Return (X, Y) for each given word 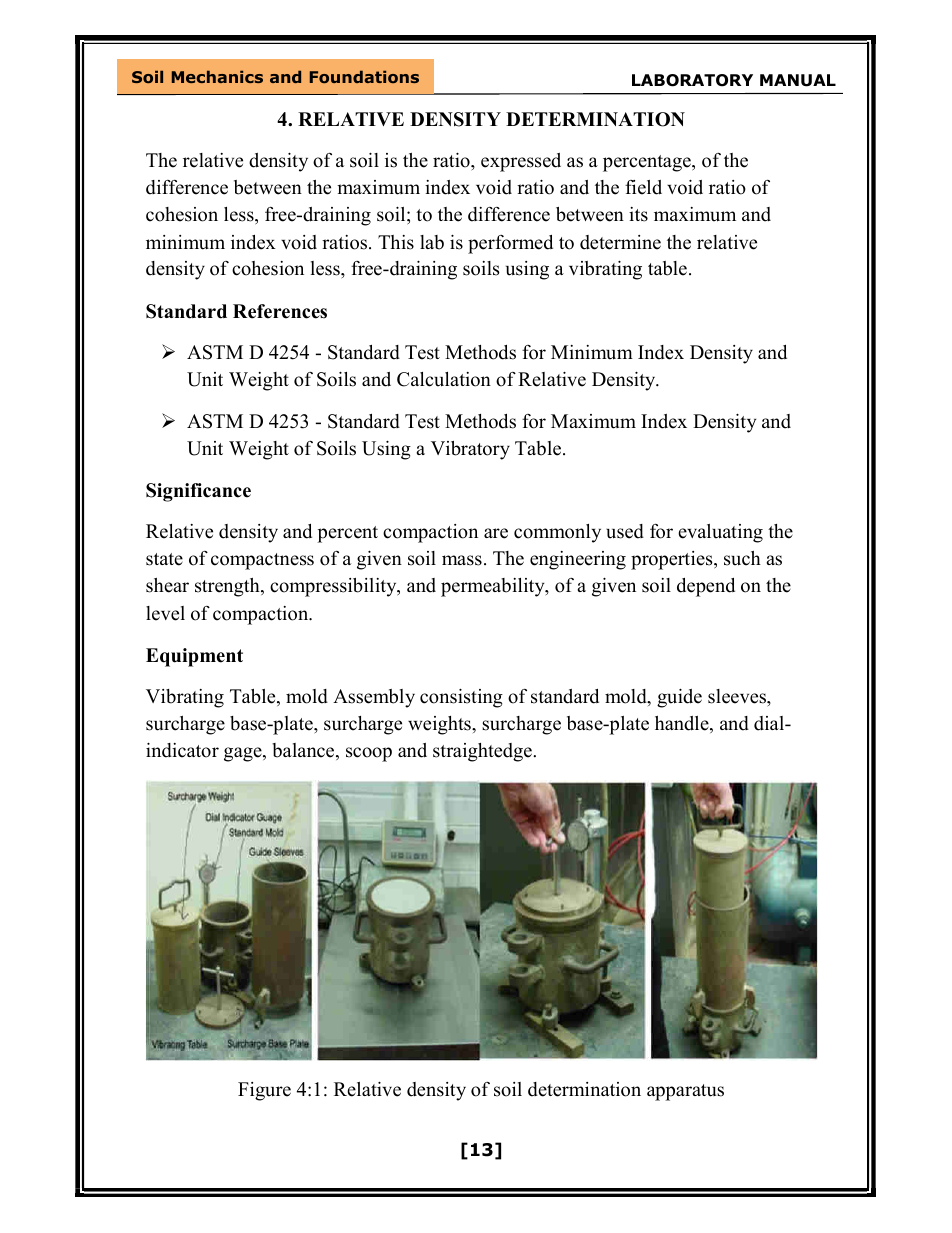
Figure (264, 1091)
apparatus (685, 1092)
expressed (521, 162)
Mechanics (217, 76)
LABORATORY (692, 80)
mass (462, 560)
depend (706, 587)
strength (228, 587)
